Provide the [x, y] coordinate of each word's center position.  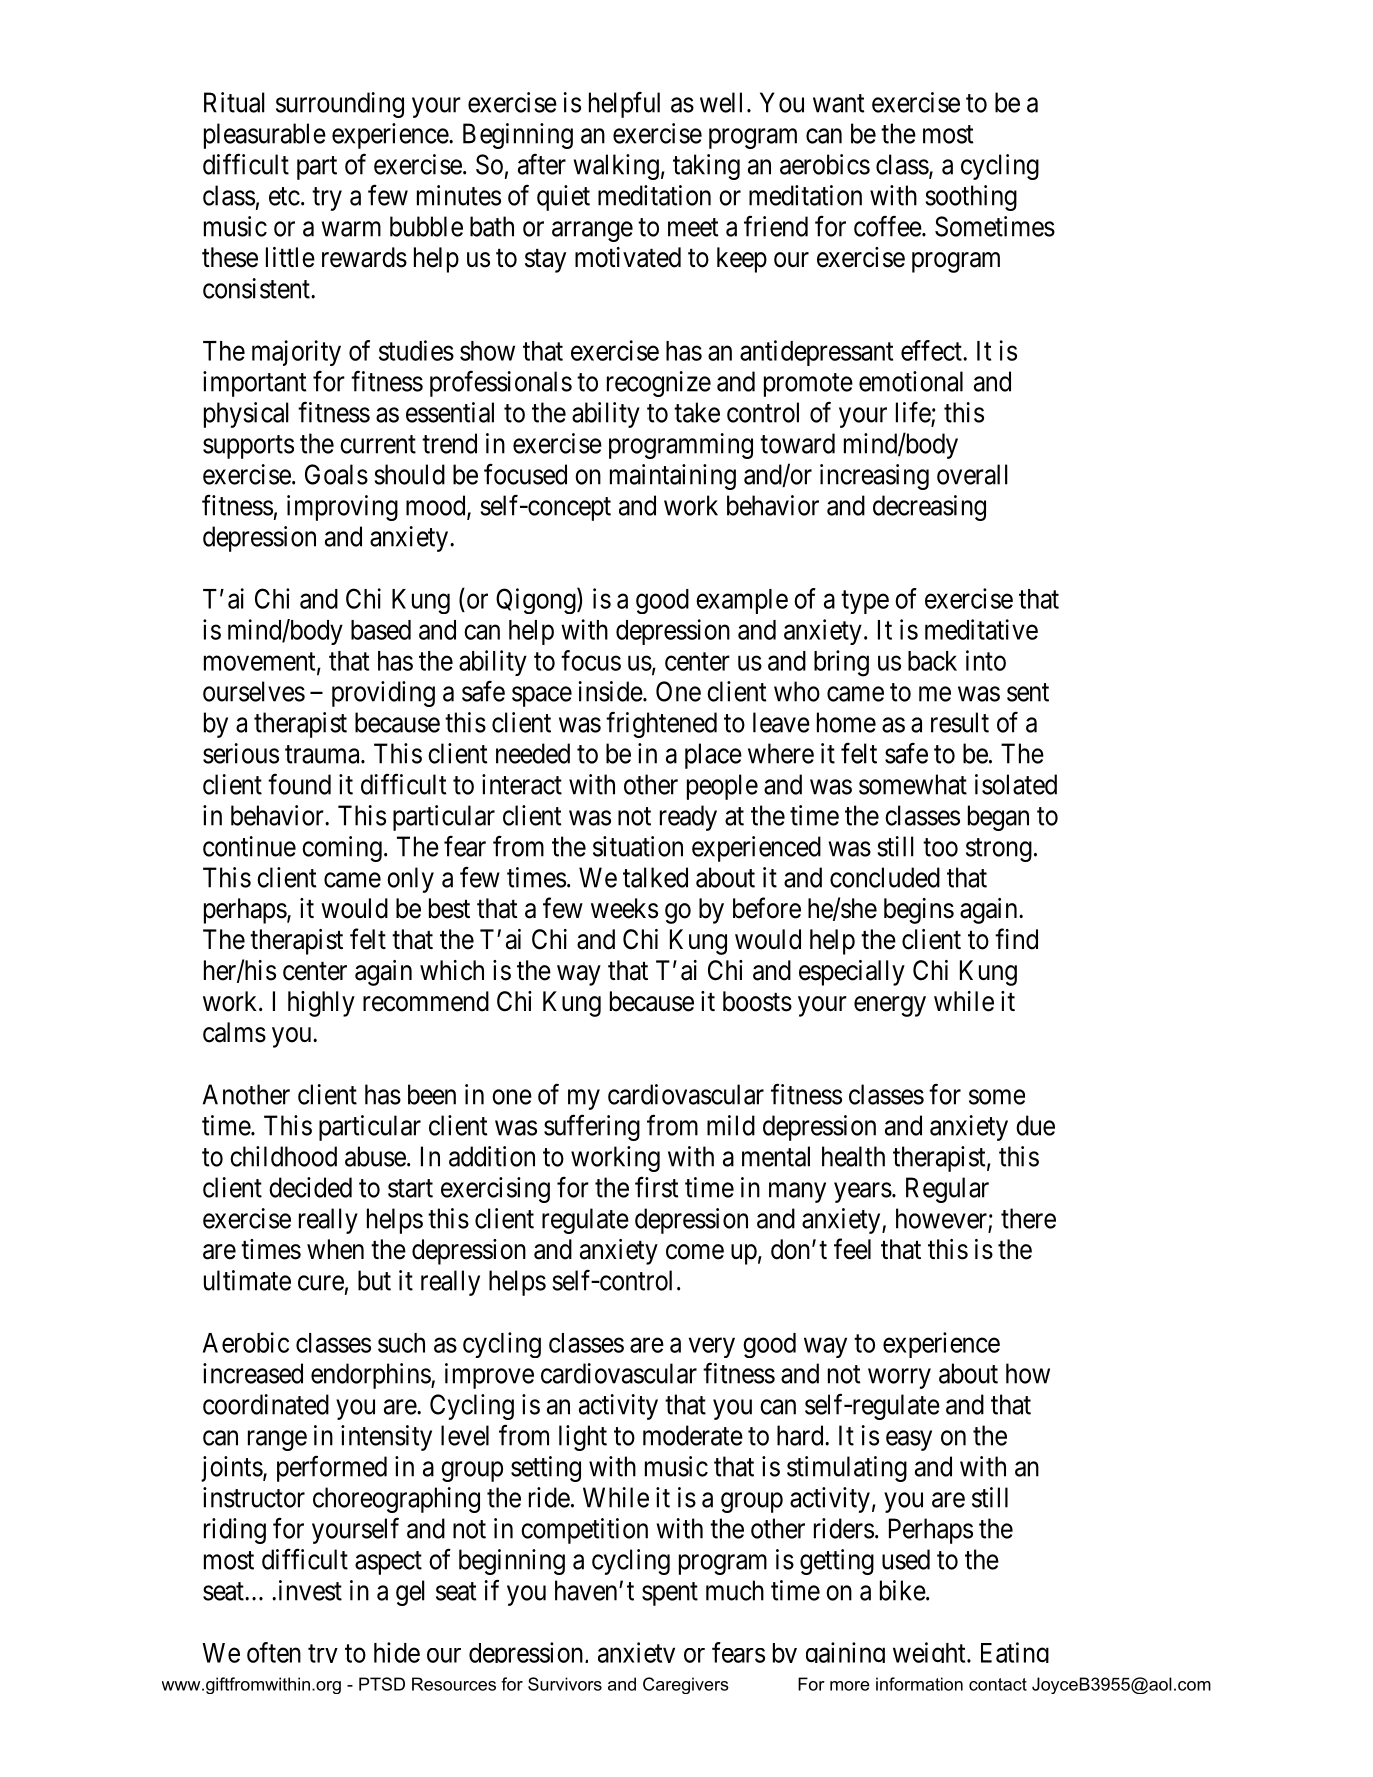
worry [899, 1379]
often [274, 1652]
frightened [661, 724]
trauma [323, 754]
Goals [336, 474]
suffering [592, 1127]
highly [321, 1004]
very [712, 1348]
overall [972, 474]
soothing [971, 198]
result [960, 722]
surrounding [340, 105]
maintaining [673, 477]
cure [321, 1283]
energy [890, 1006]
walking [616, 167]
